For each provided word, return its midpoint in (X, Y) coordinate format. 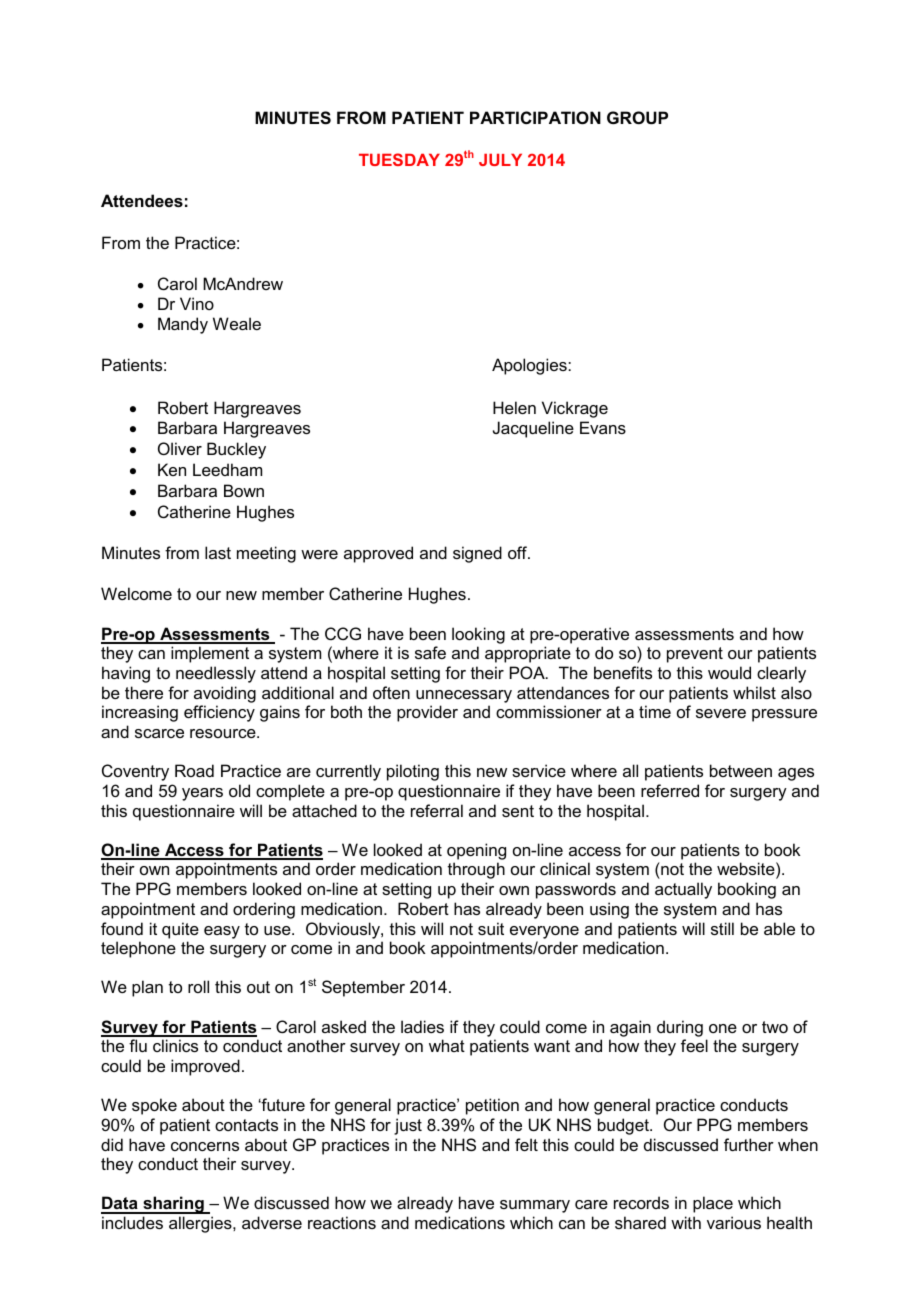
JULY (500, 160)
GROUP (637, 117)
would (729, 672)
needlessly (216, 674)
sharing (173, 1205)
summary (535, 1206)
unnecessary (464, 696)
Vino (197, 303)
